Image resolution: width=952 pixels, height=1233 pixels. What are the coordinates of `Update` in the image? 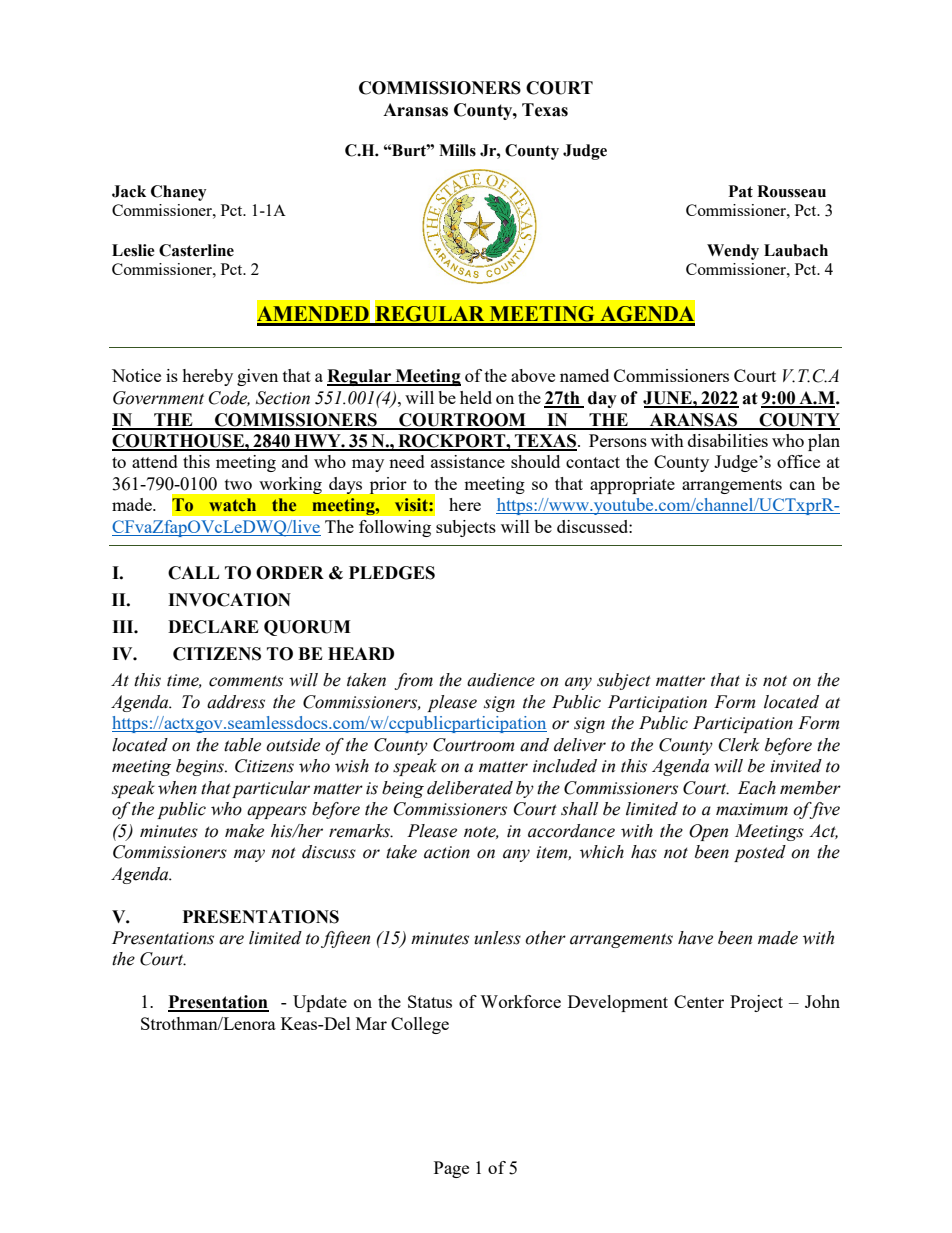 It's located at (320, 1003).
